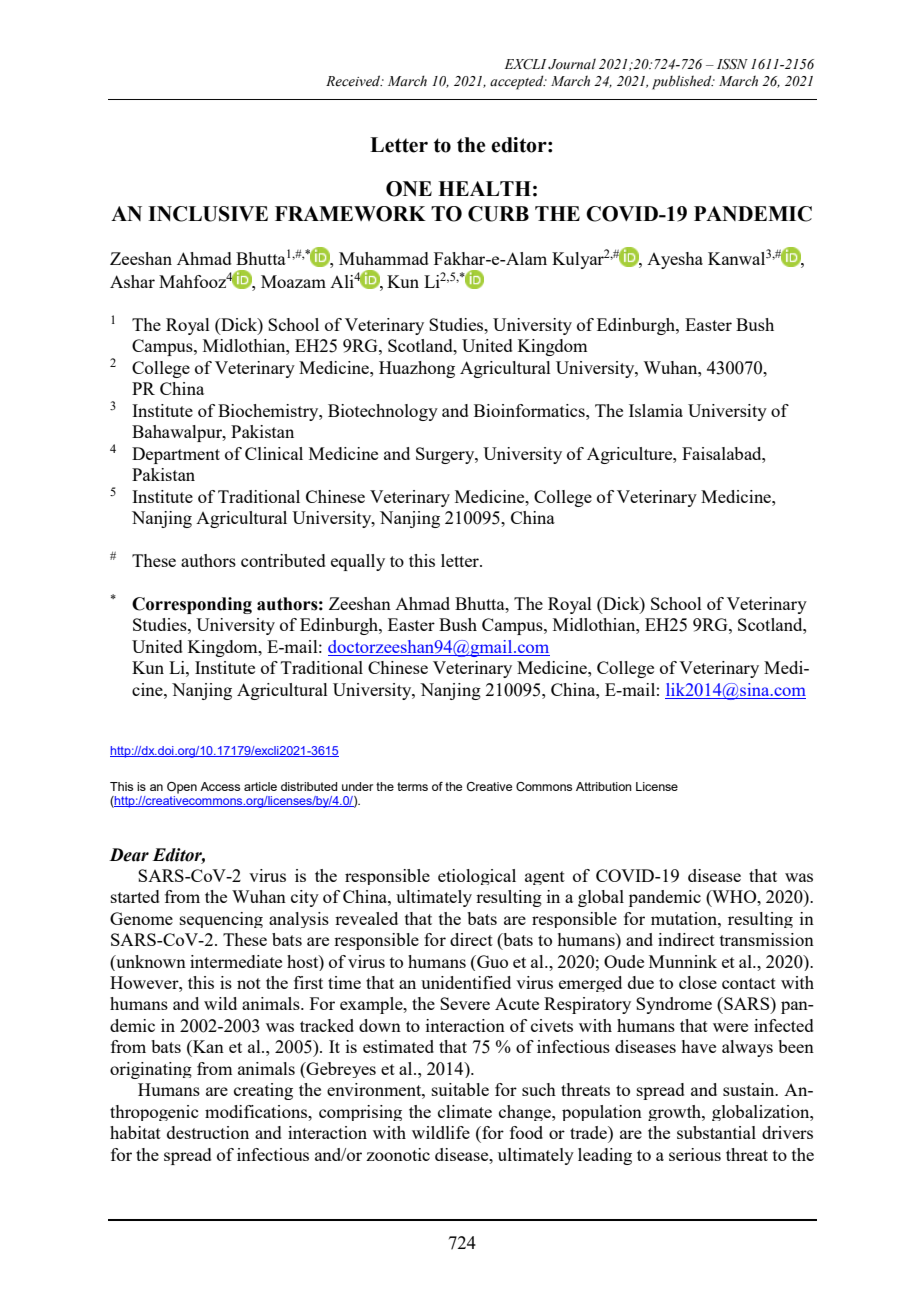 The width and height of the screenshot is (924, 1309). I want to click on destruction, so click(208, 1132).
